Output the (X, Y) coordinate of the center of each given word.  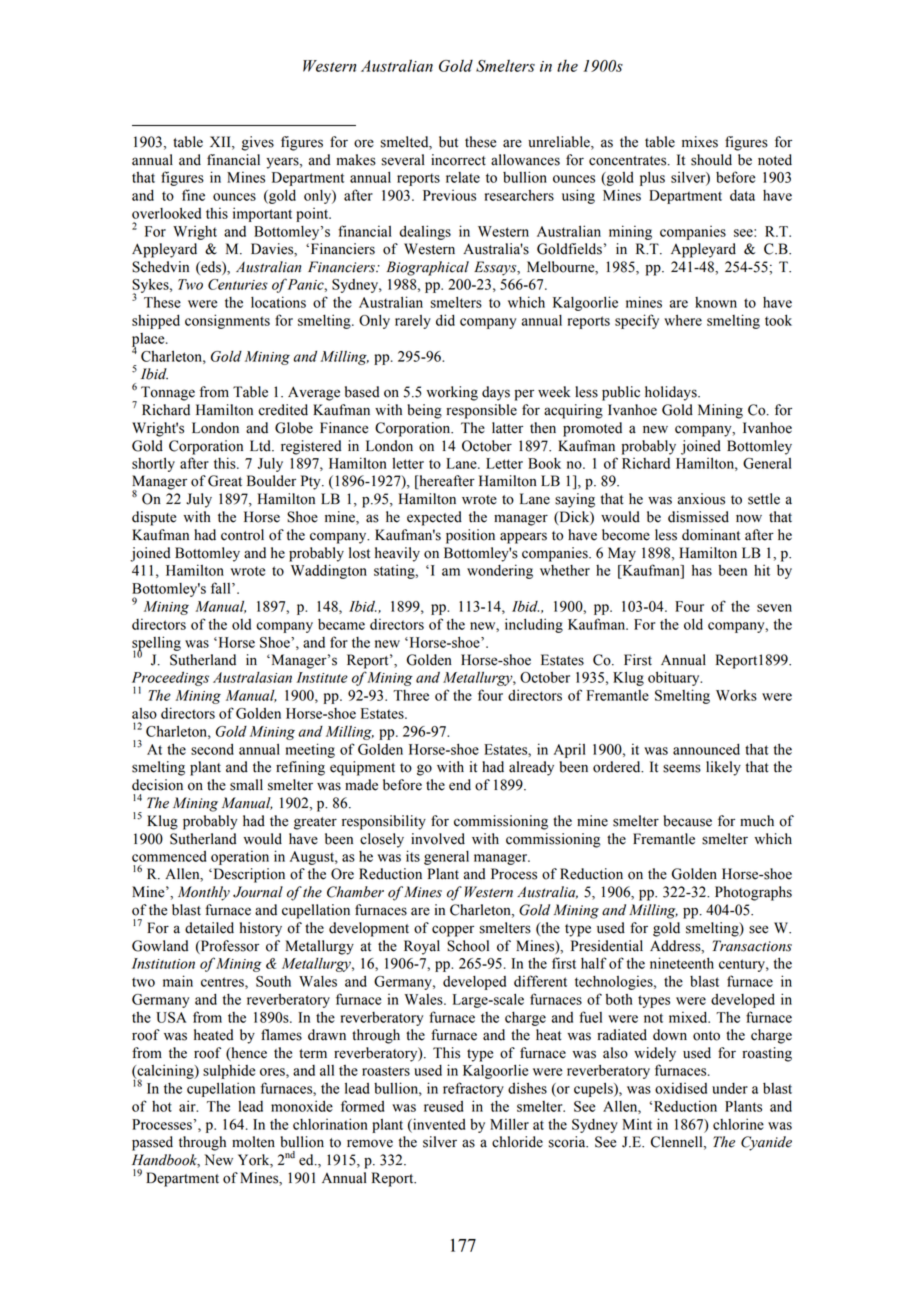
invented (438, 1124)
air (188, 1106)
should (711, 160)
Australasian (252, 677)
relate (463, 177)
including (534, 625)
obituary (675, 678)
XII (221, 141)
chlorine (738, 1124)
